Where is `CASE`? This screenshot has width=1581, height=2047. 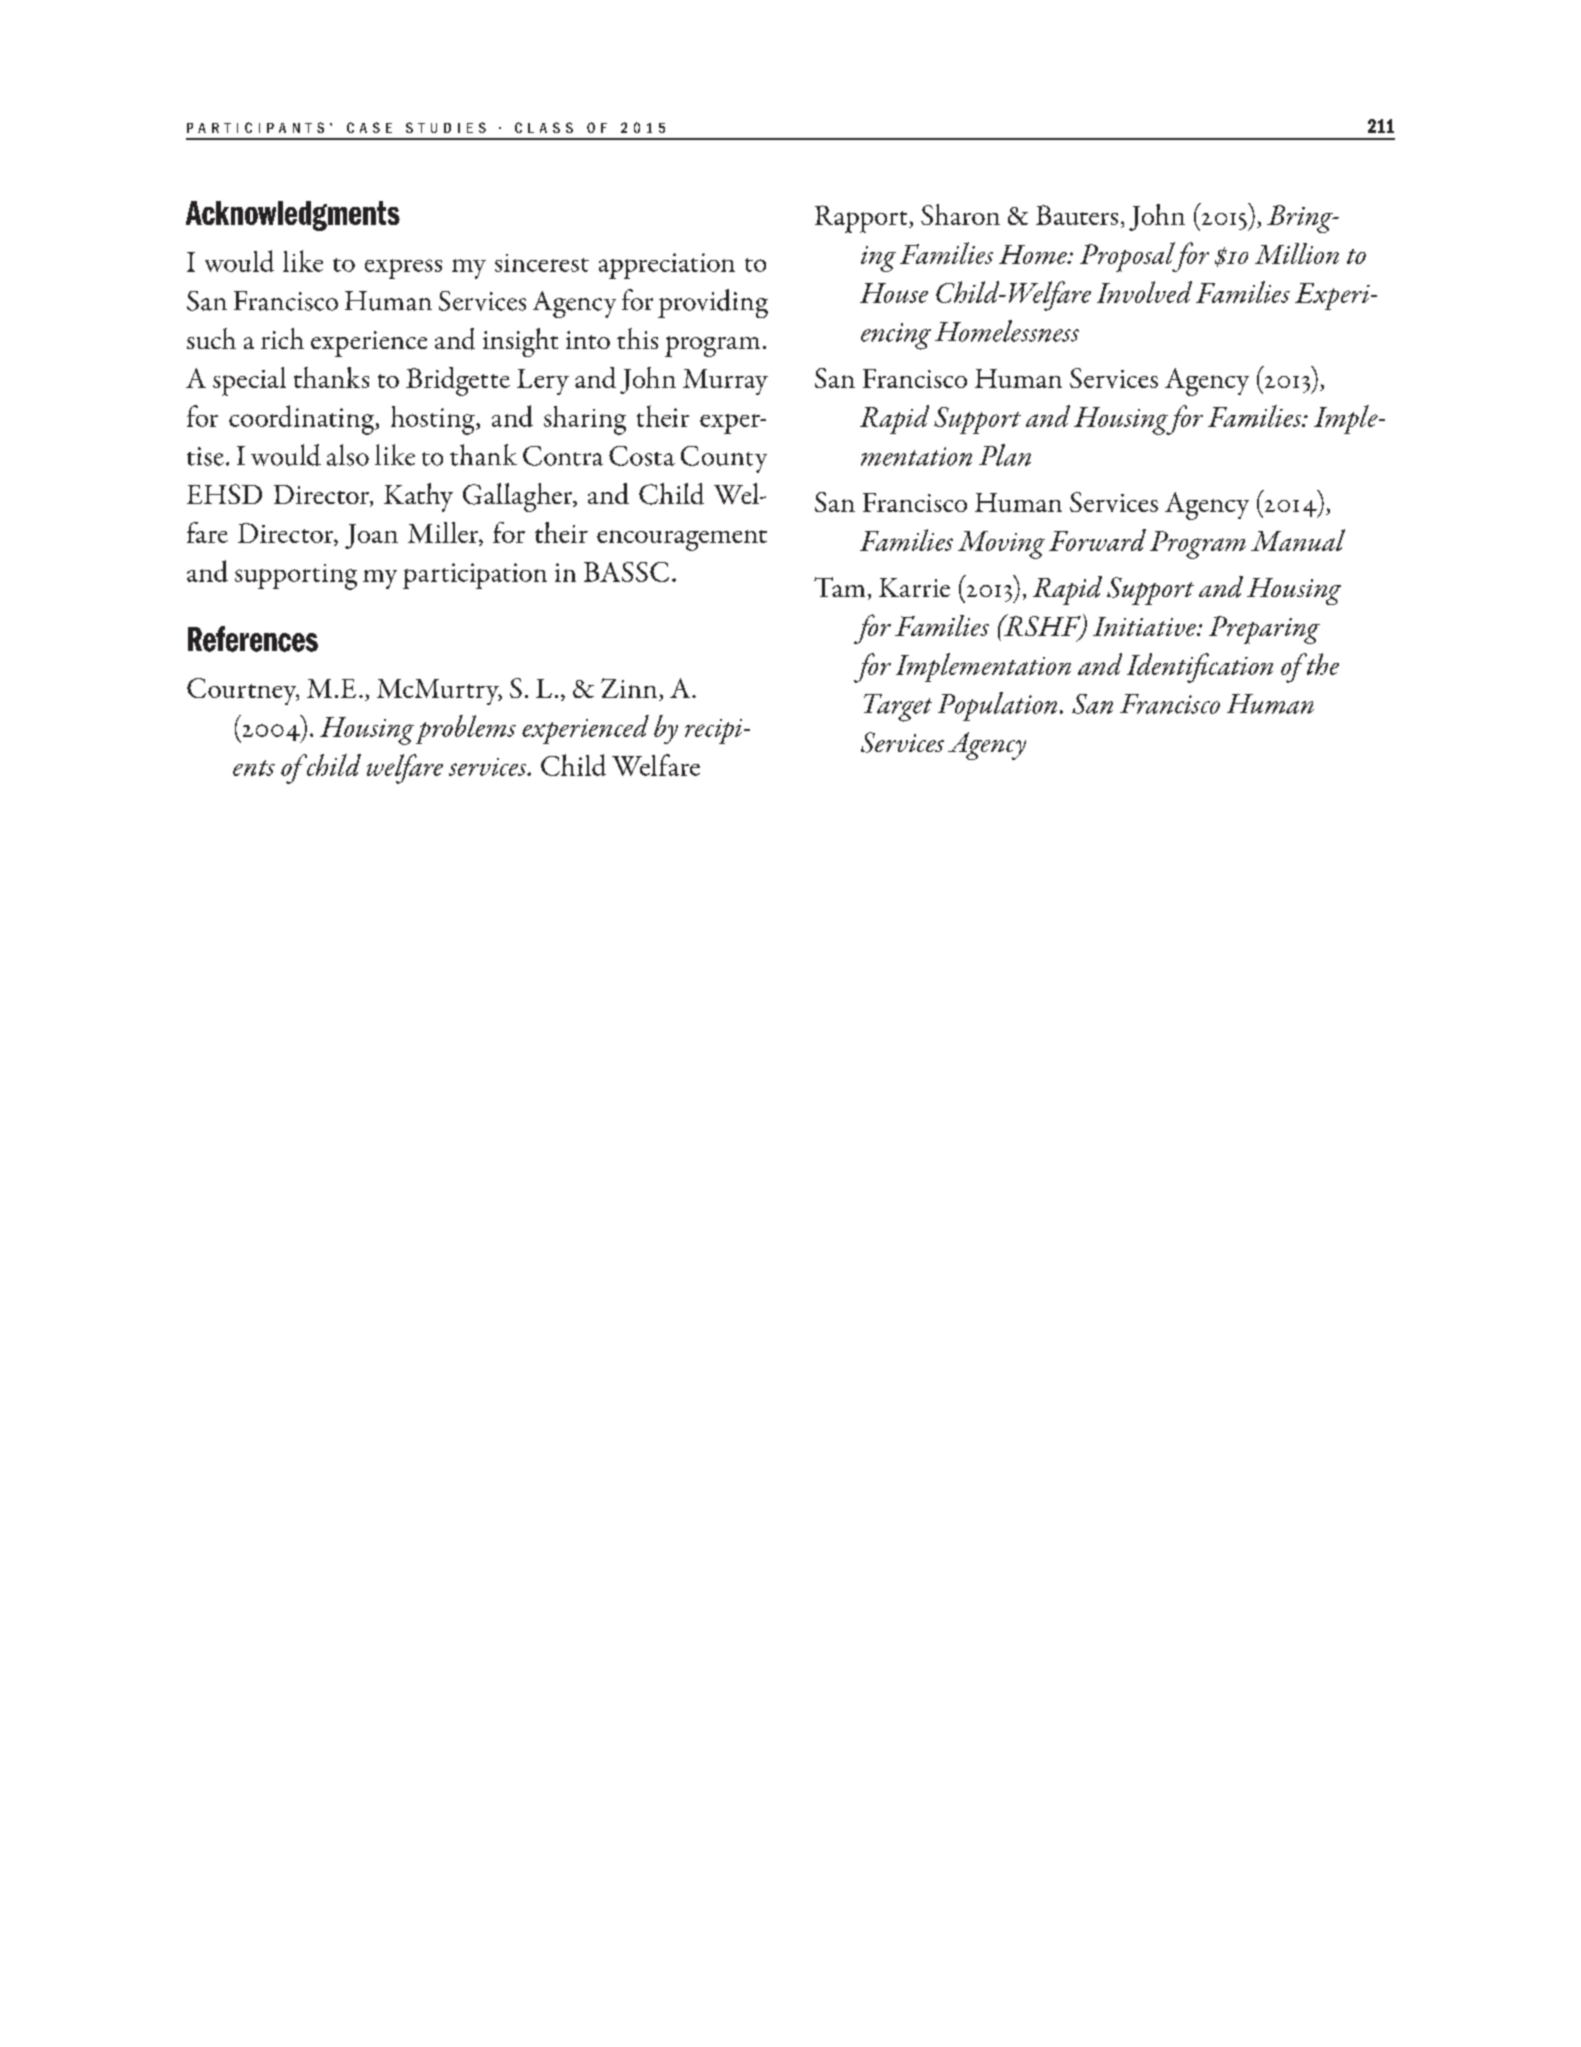
CASE is located at coordinates (369, 127).
